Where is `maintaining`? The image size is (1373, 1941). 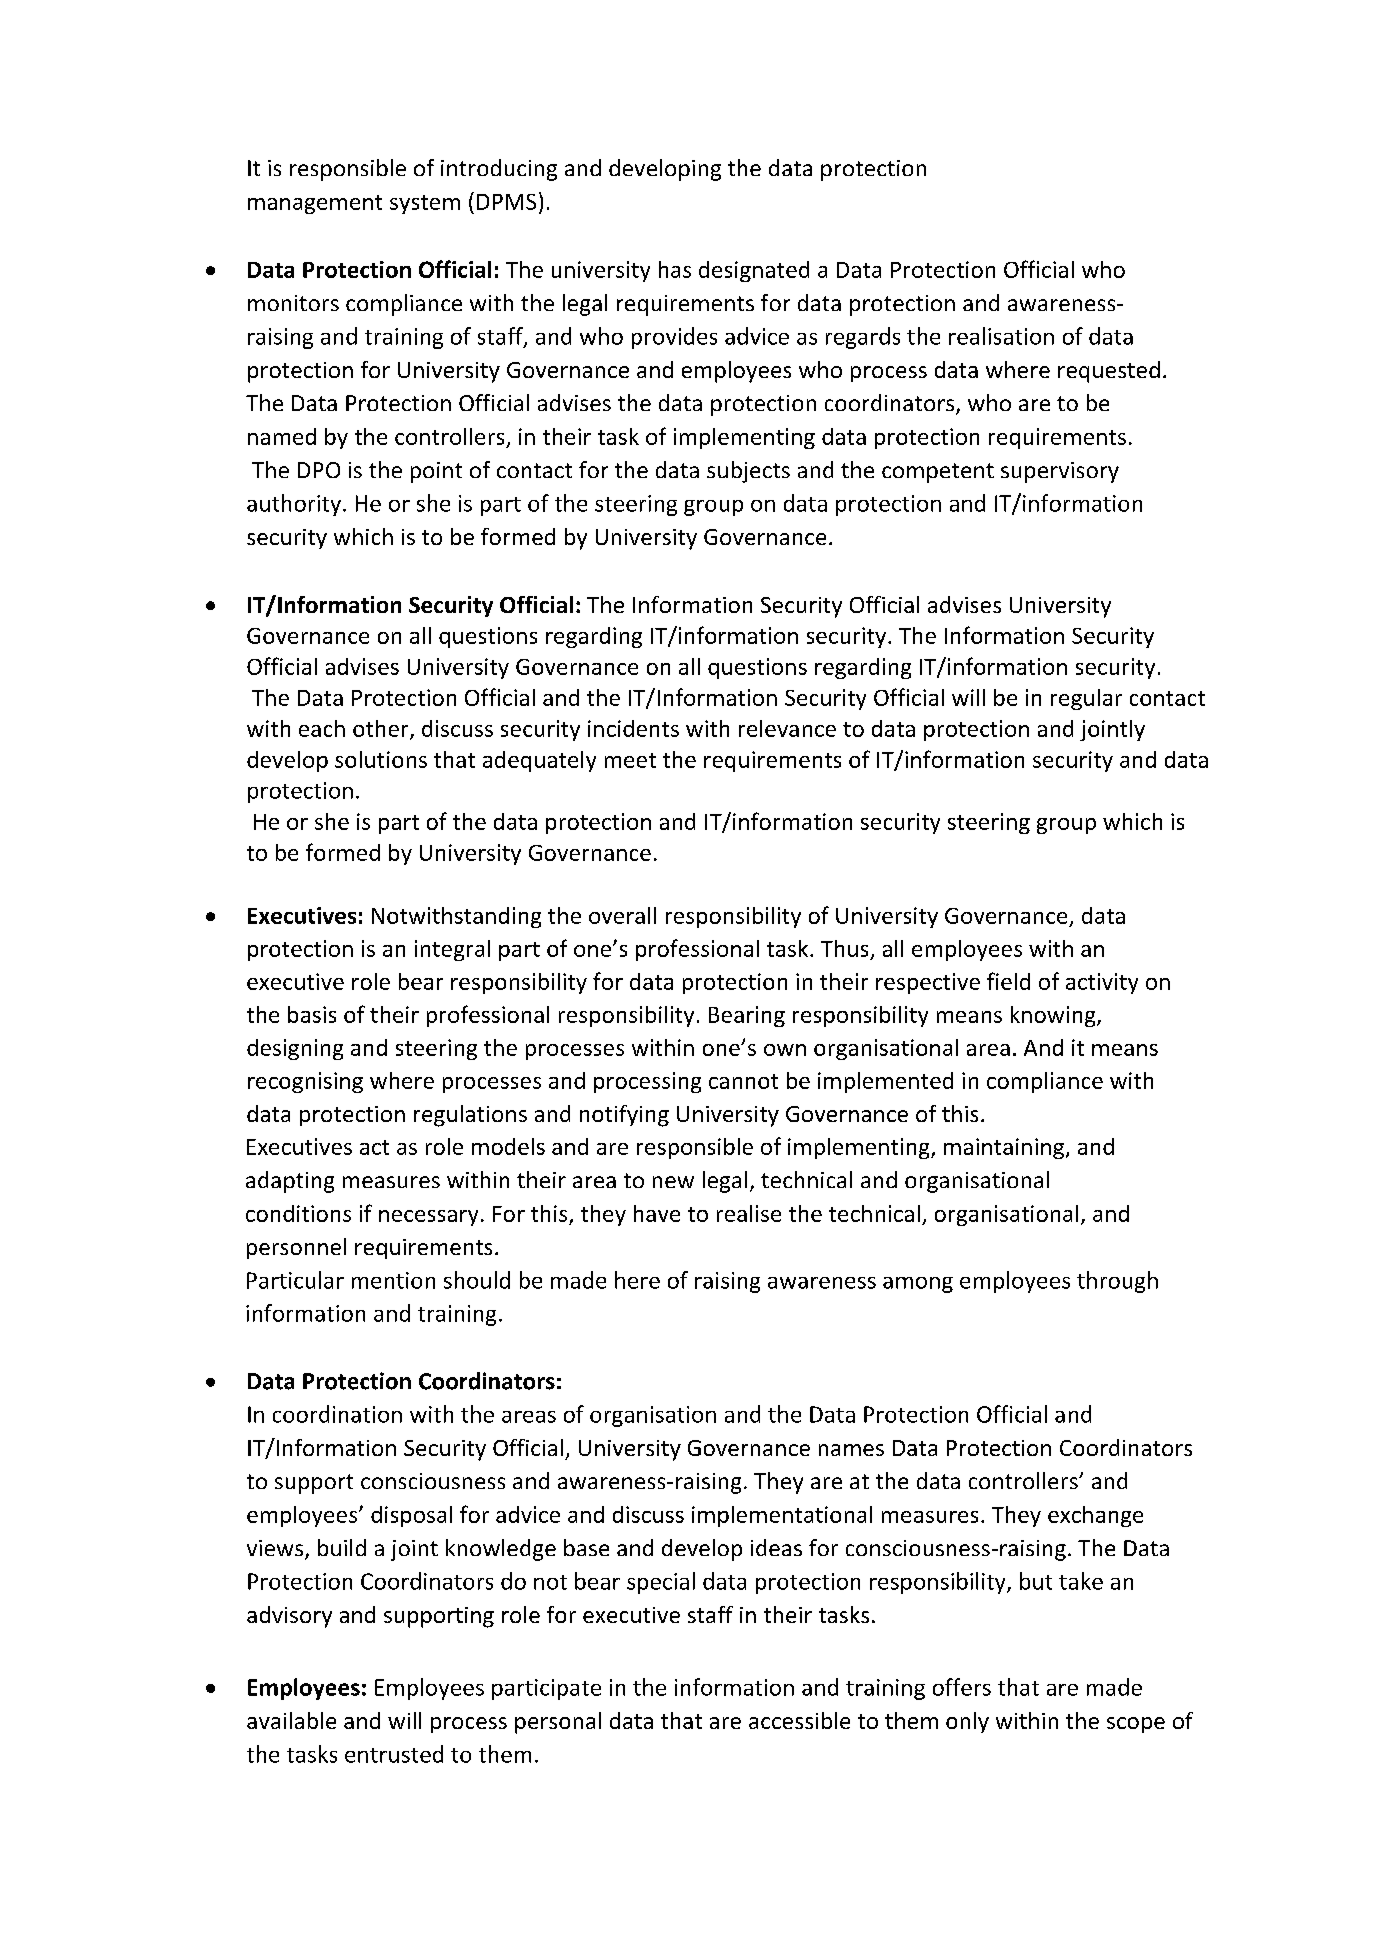 maintaining is located at coordinates (1004, 1148).
